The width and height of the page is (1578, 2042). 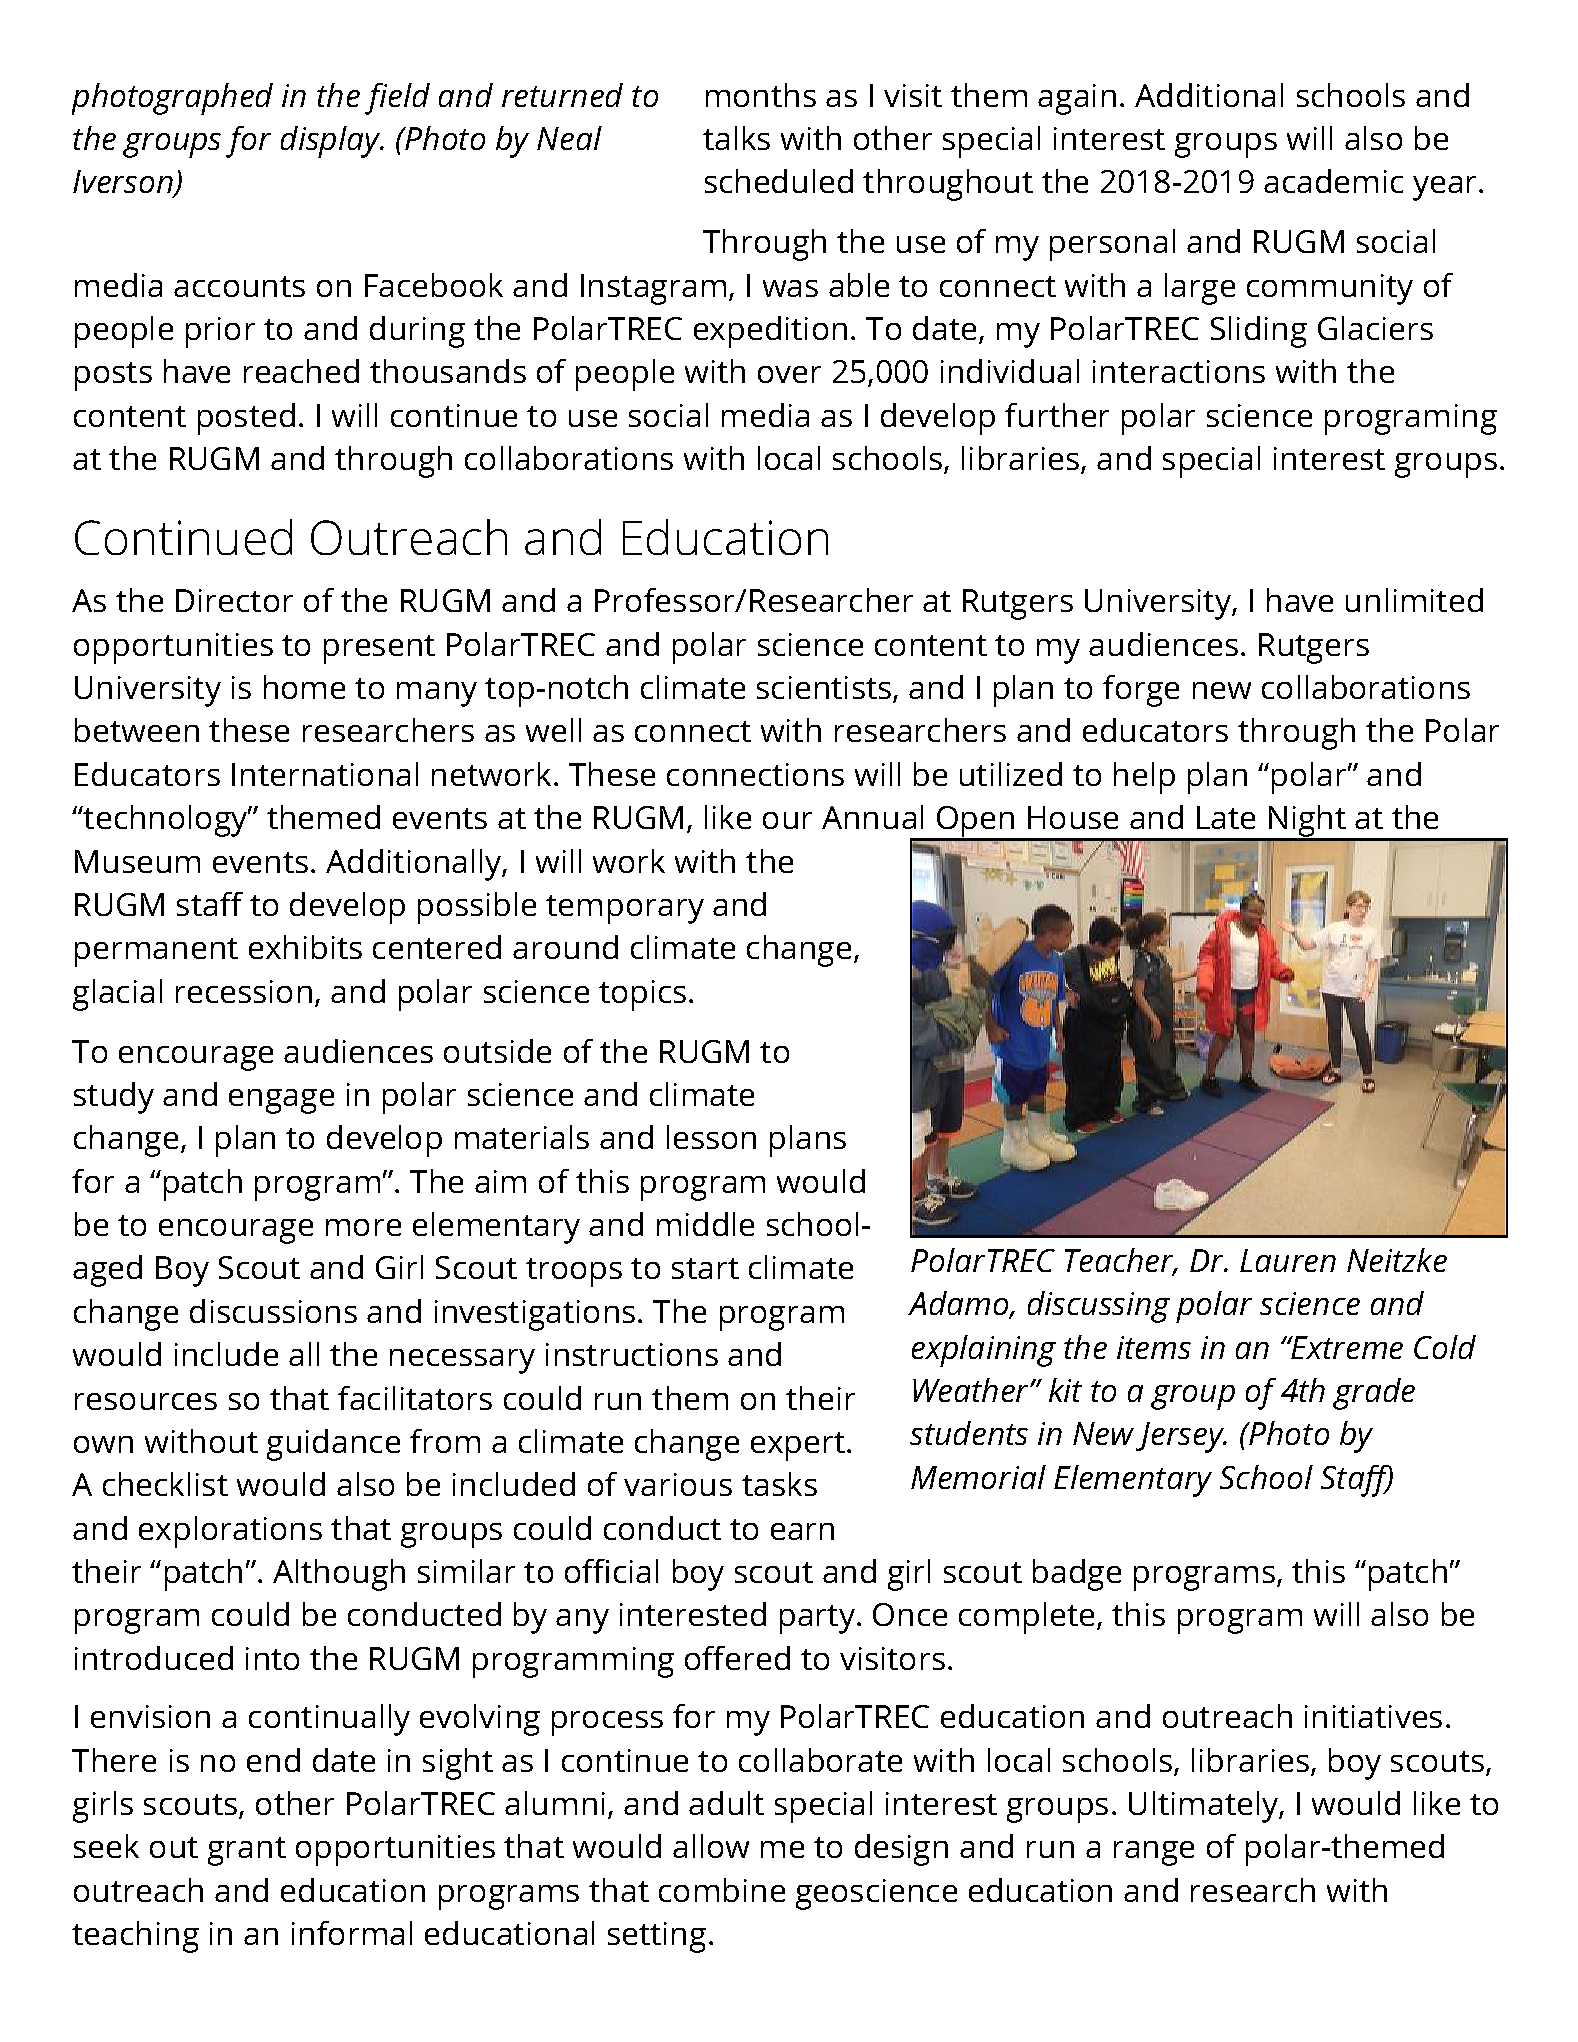 What do you see at coordinates (244, 991) in the page?
I see `recession` at bounding box center [244, 991].
